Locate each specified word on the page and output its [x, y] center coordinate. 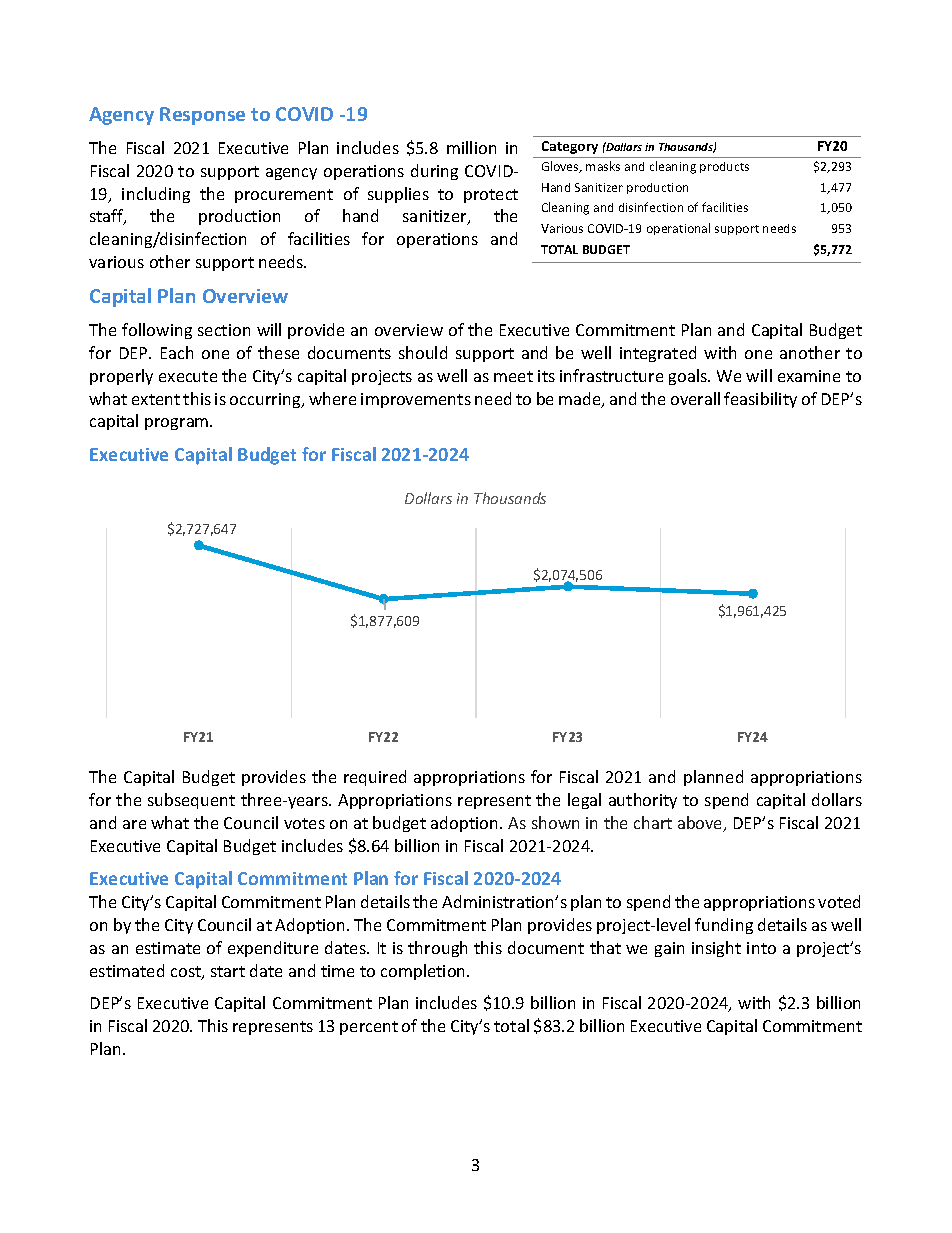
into [761, 948]
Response [202, 116]
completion [424, 972]
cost [187, 973]
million [471, 147]
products [724, 167]
